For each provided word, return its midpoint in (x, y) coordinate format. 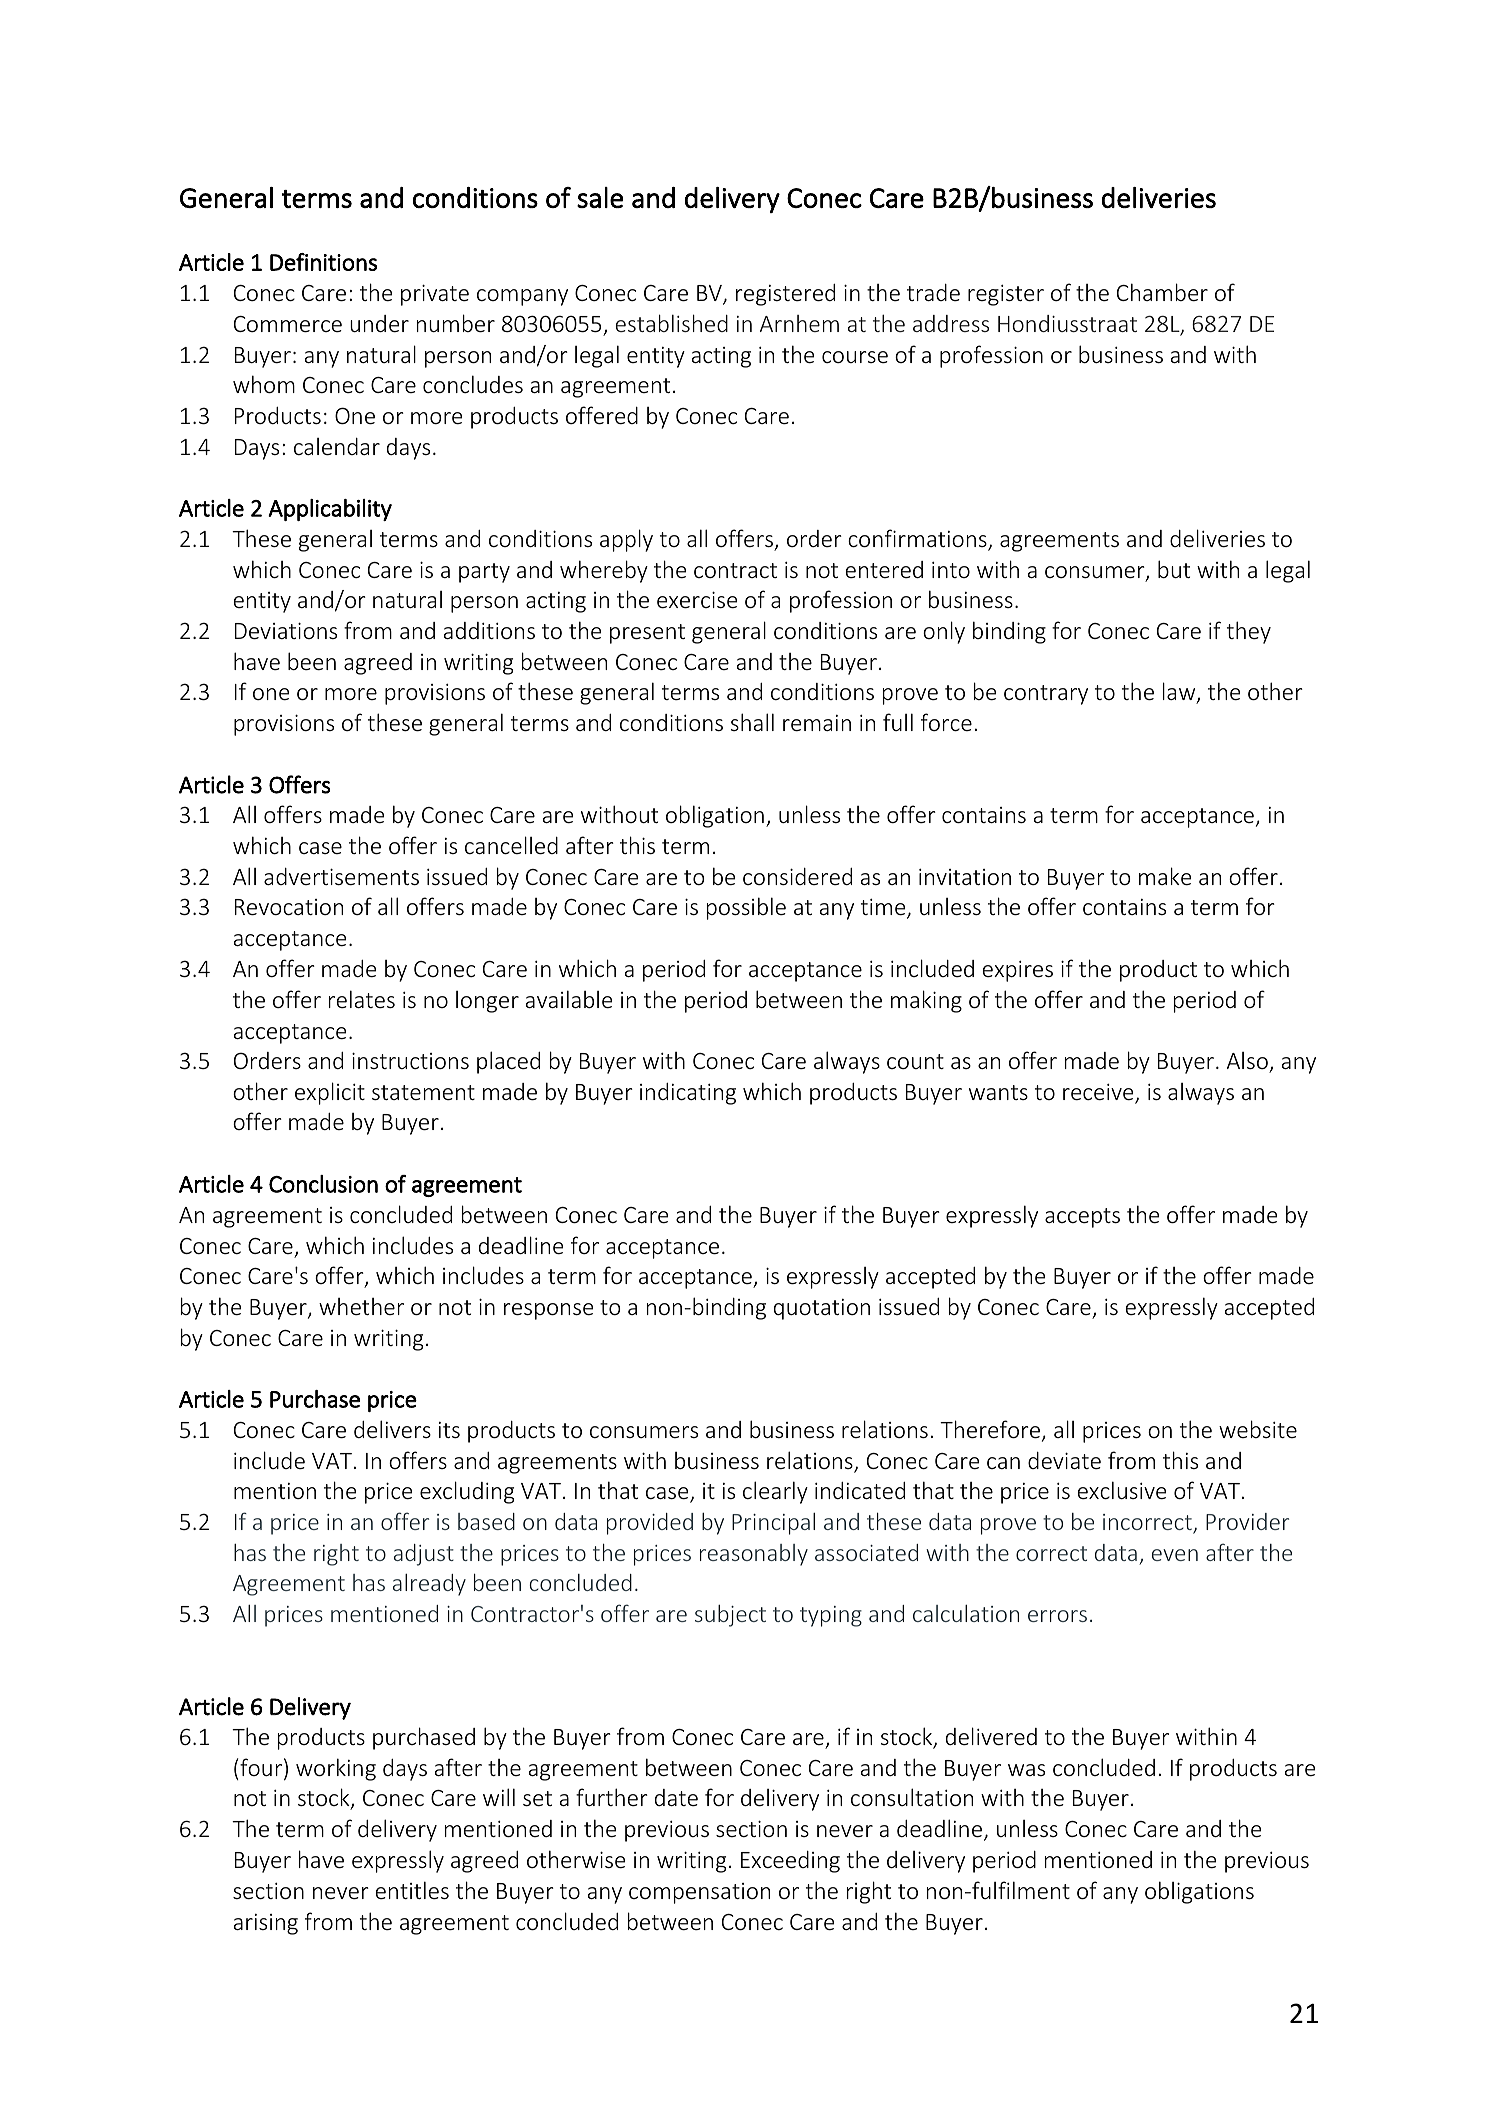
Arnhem (799, 323)
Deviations (286, 630)
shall (752, 722)
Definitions (323, 262)
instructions (410, 1060)
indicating (688, 1094)
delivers (392, 1429)
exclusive (1121, 1490)
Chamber (1162, 292)
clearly (775, 1492)
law (1180, 693)
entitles (412, 1890)
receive (1099, 1093)
